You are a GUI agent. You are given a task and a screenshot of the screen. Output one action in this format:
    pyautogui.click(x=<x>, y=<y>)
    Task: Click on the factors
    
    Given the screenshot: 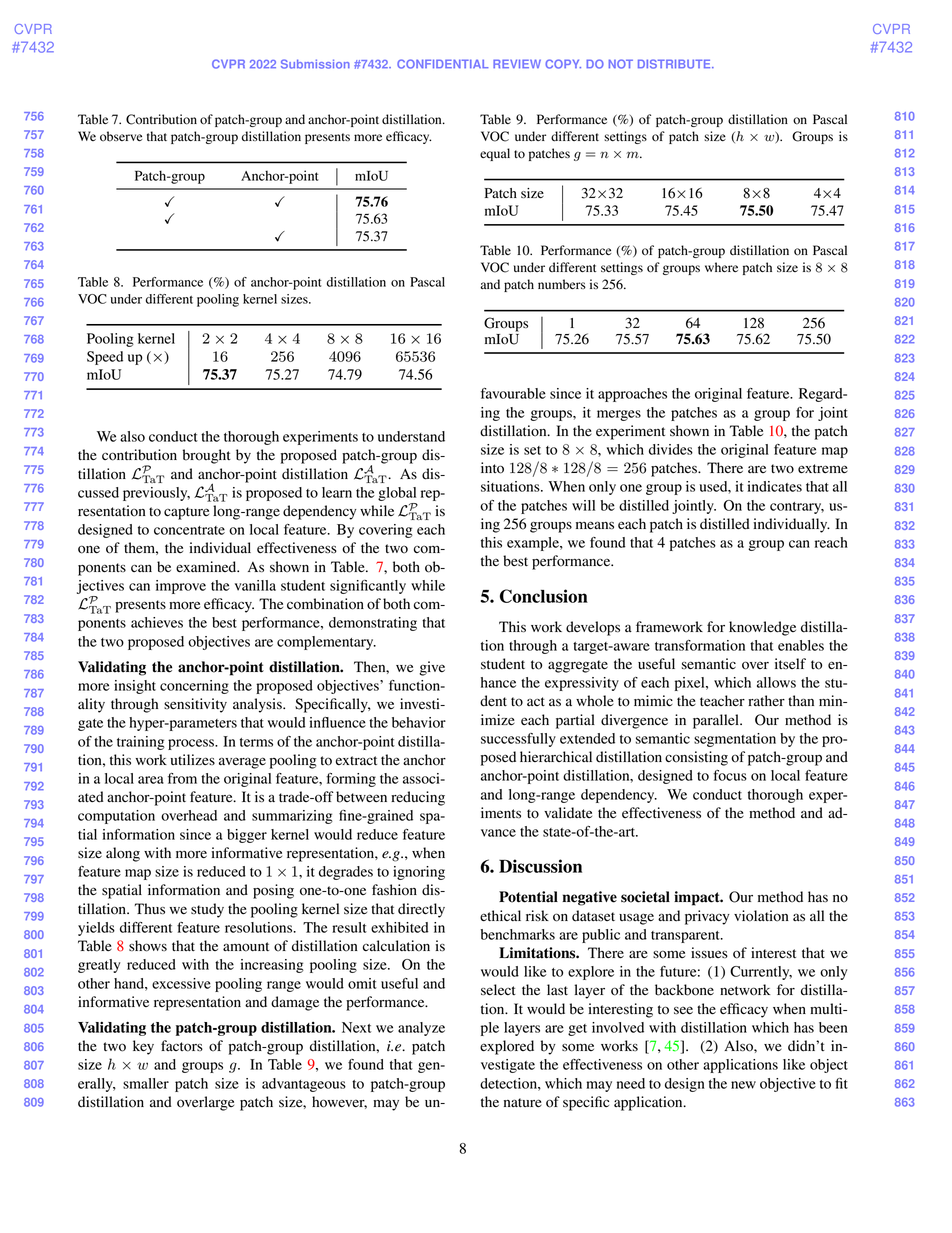 What is the action you would take?
    pyautogui.click(x=182, y=1046)
